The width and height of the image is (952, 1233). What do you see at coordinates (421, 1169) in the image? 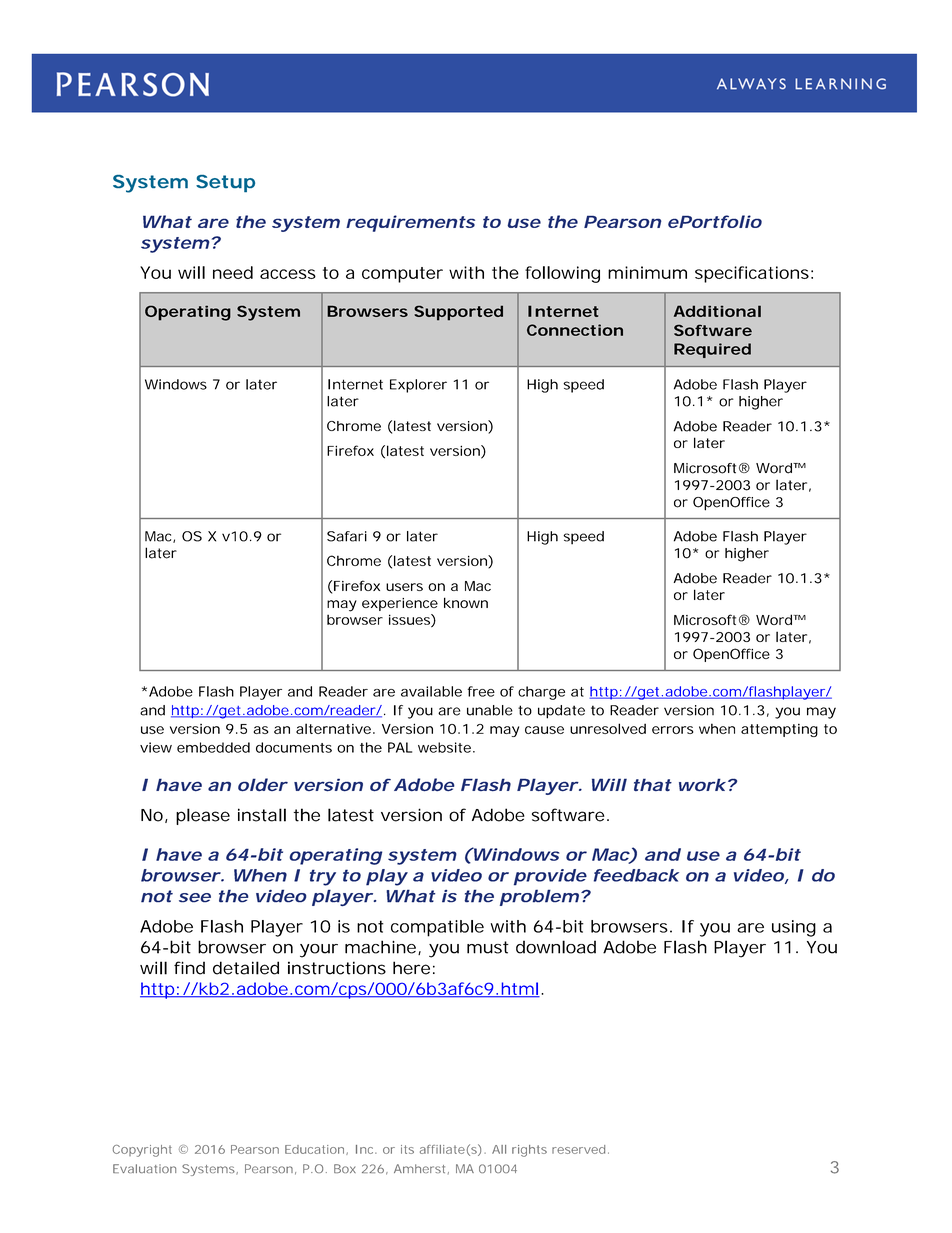
I see `Amherst` at bounding box center [421, 1169].
